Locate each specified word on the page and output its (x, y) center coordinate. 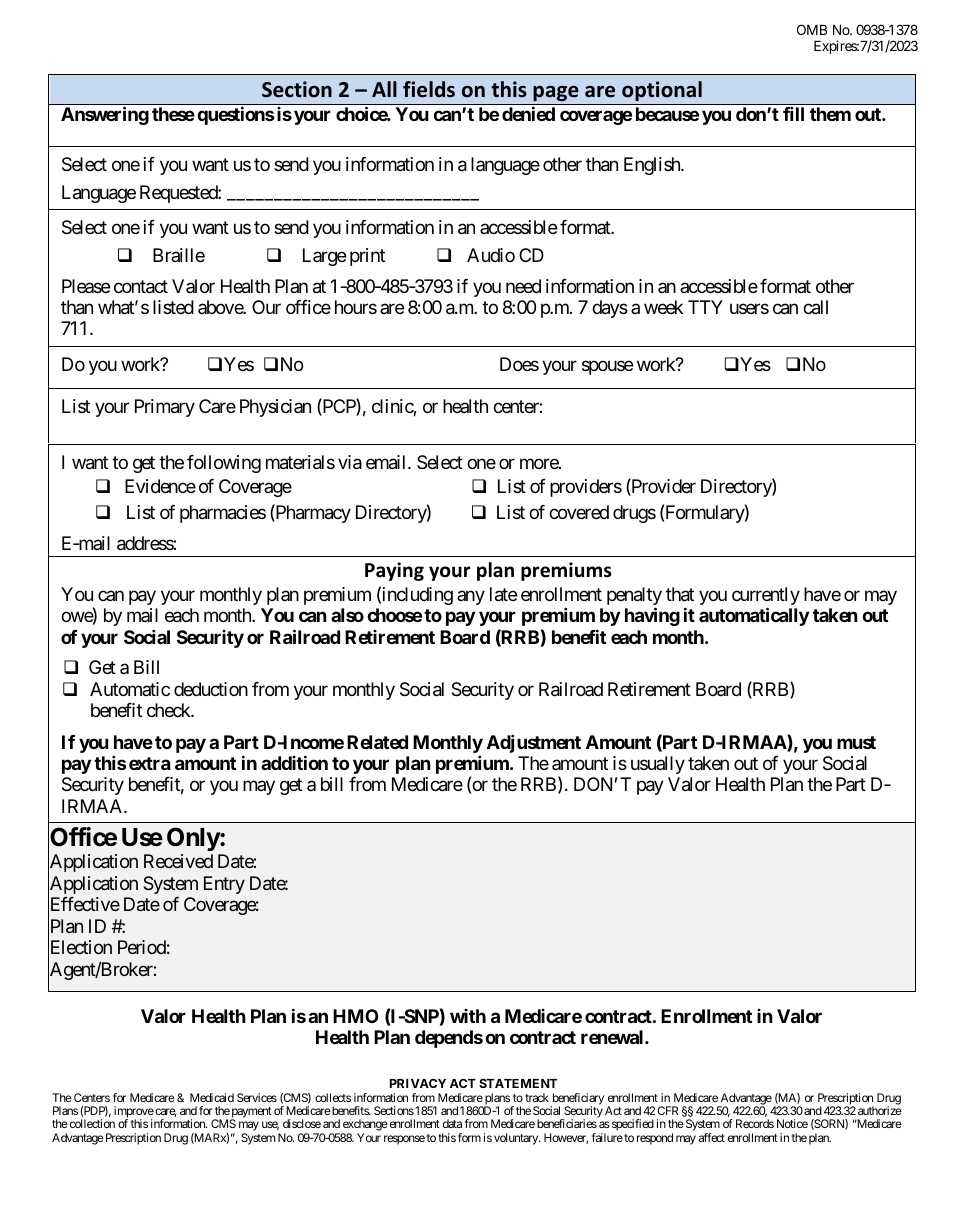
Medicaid (212, 1097)
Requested (179, 194)
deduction (211, 689)
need (523, 286)
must (856, 742)
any (471, 597)
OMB (812, 29)
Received (178, 861)
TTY (705, 307)
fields (429, 89)
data (452, 1123)
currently (766, 597)
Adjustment (534, 743)
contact (141, 287)
